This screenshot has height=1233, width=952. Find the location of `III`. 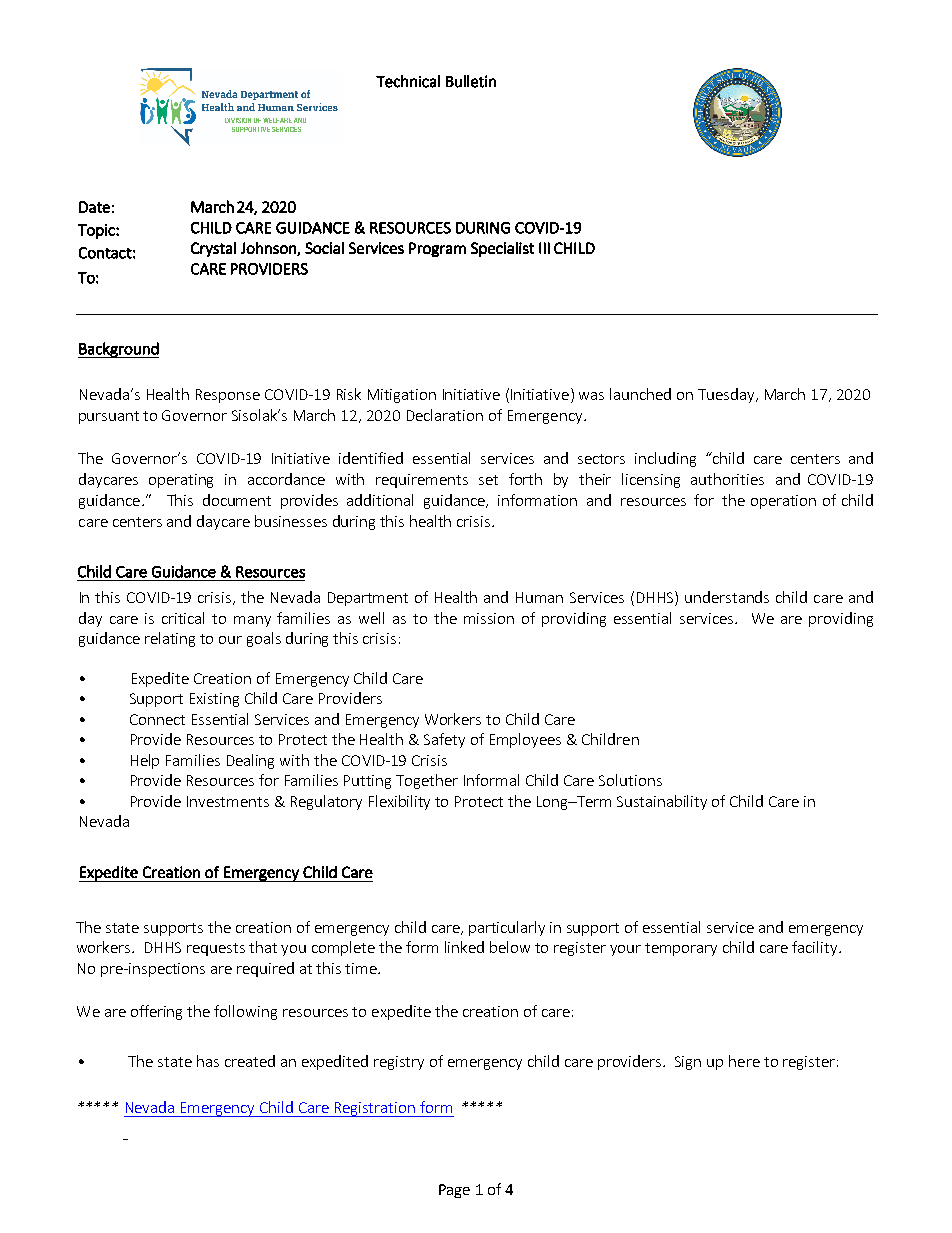

III is located at coordinates (544, 248).
